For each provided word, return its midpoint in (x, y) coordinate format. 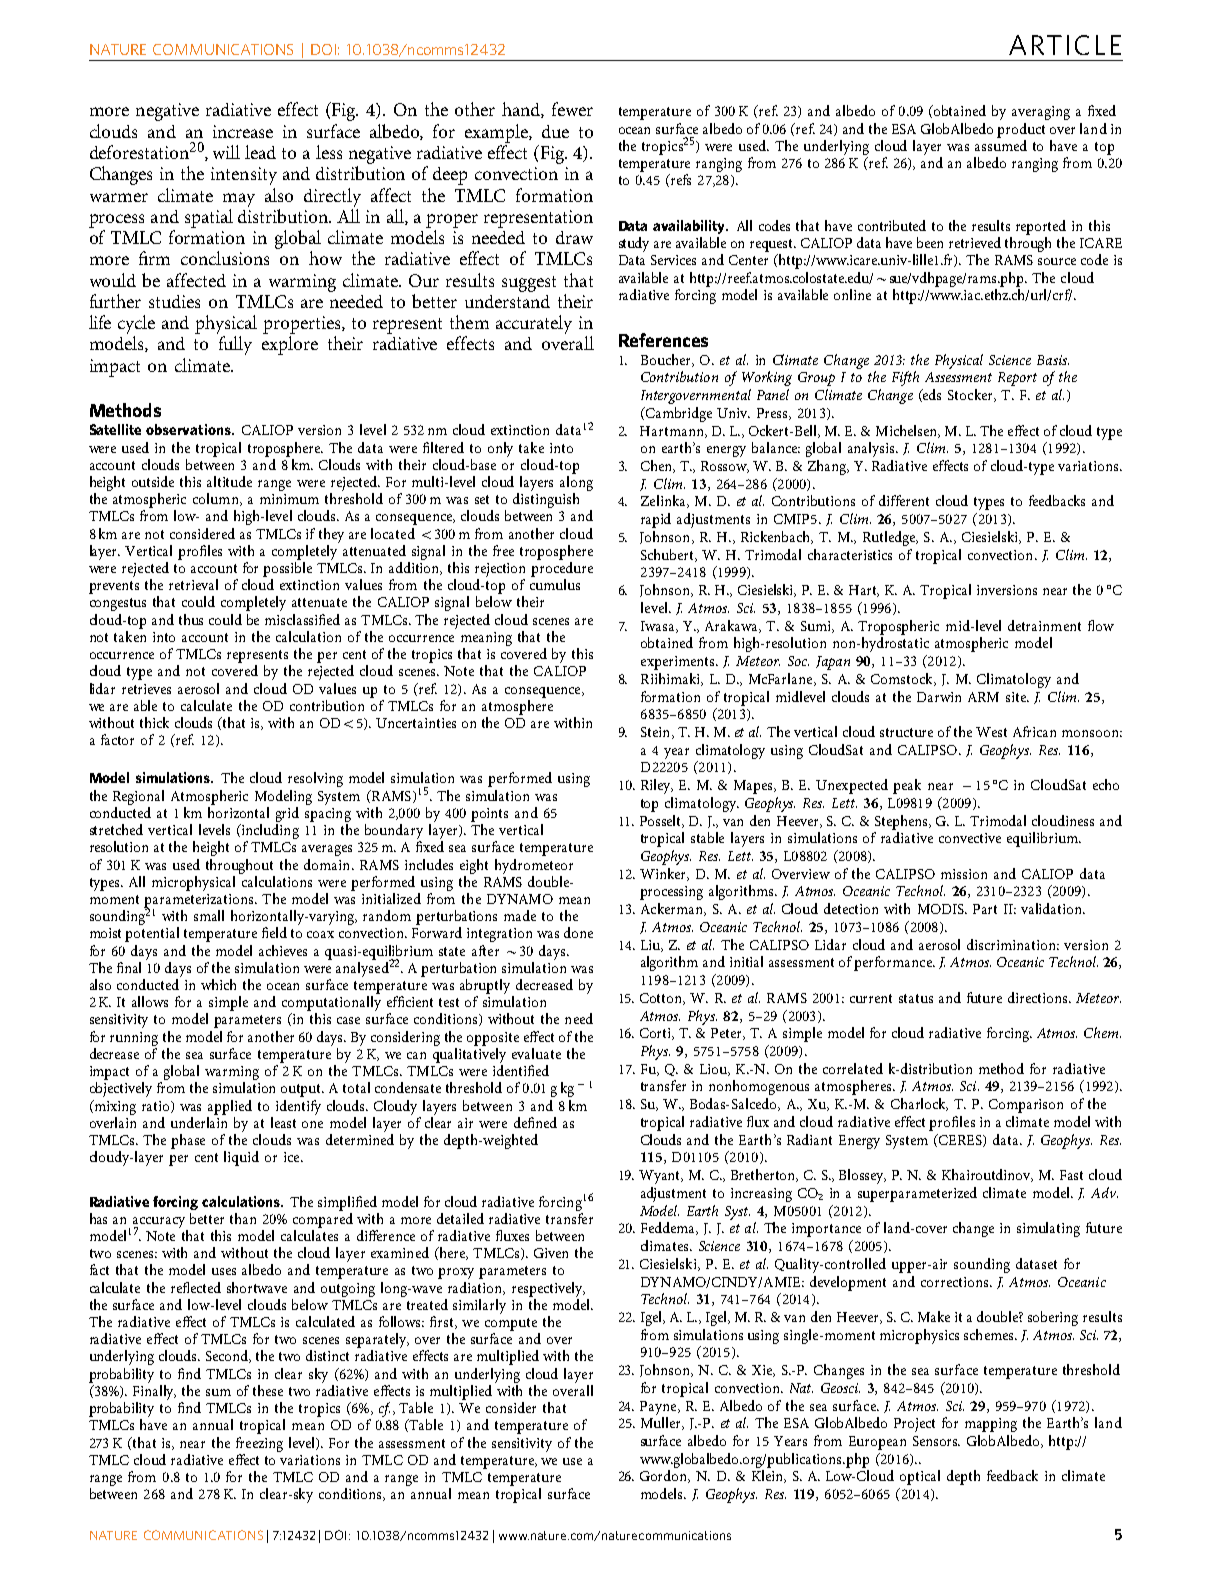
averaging (1041, 113)
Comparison (1026, 1106)
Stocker (971, 395)
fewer (572, 109)
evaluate (536, 1053)
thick (154, 722)
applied (230, 1107)
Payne (659, 1408)
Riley (657, 786)
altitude (229, 481)
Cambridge (678, 414)
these (268, 1390)
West (991, 732)
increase (243, 131)
